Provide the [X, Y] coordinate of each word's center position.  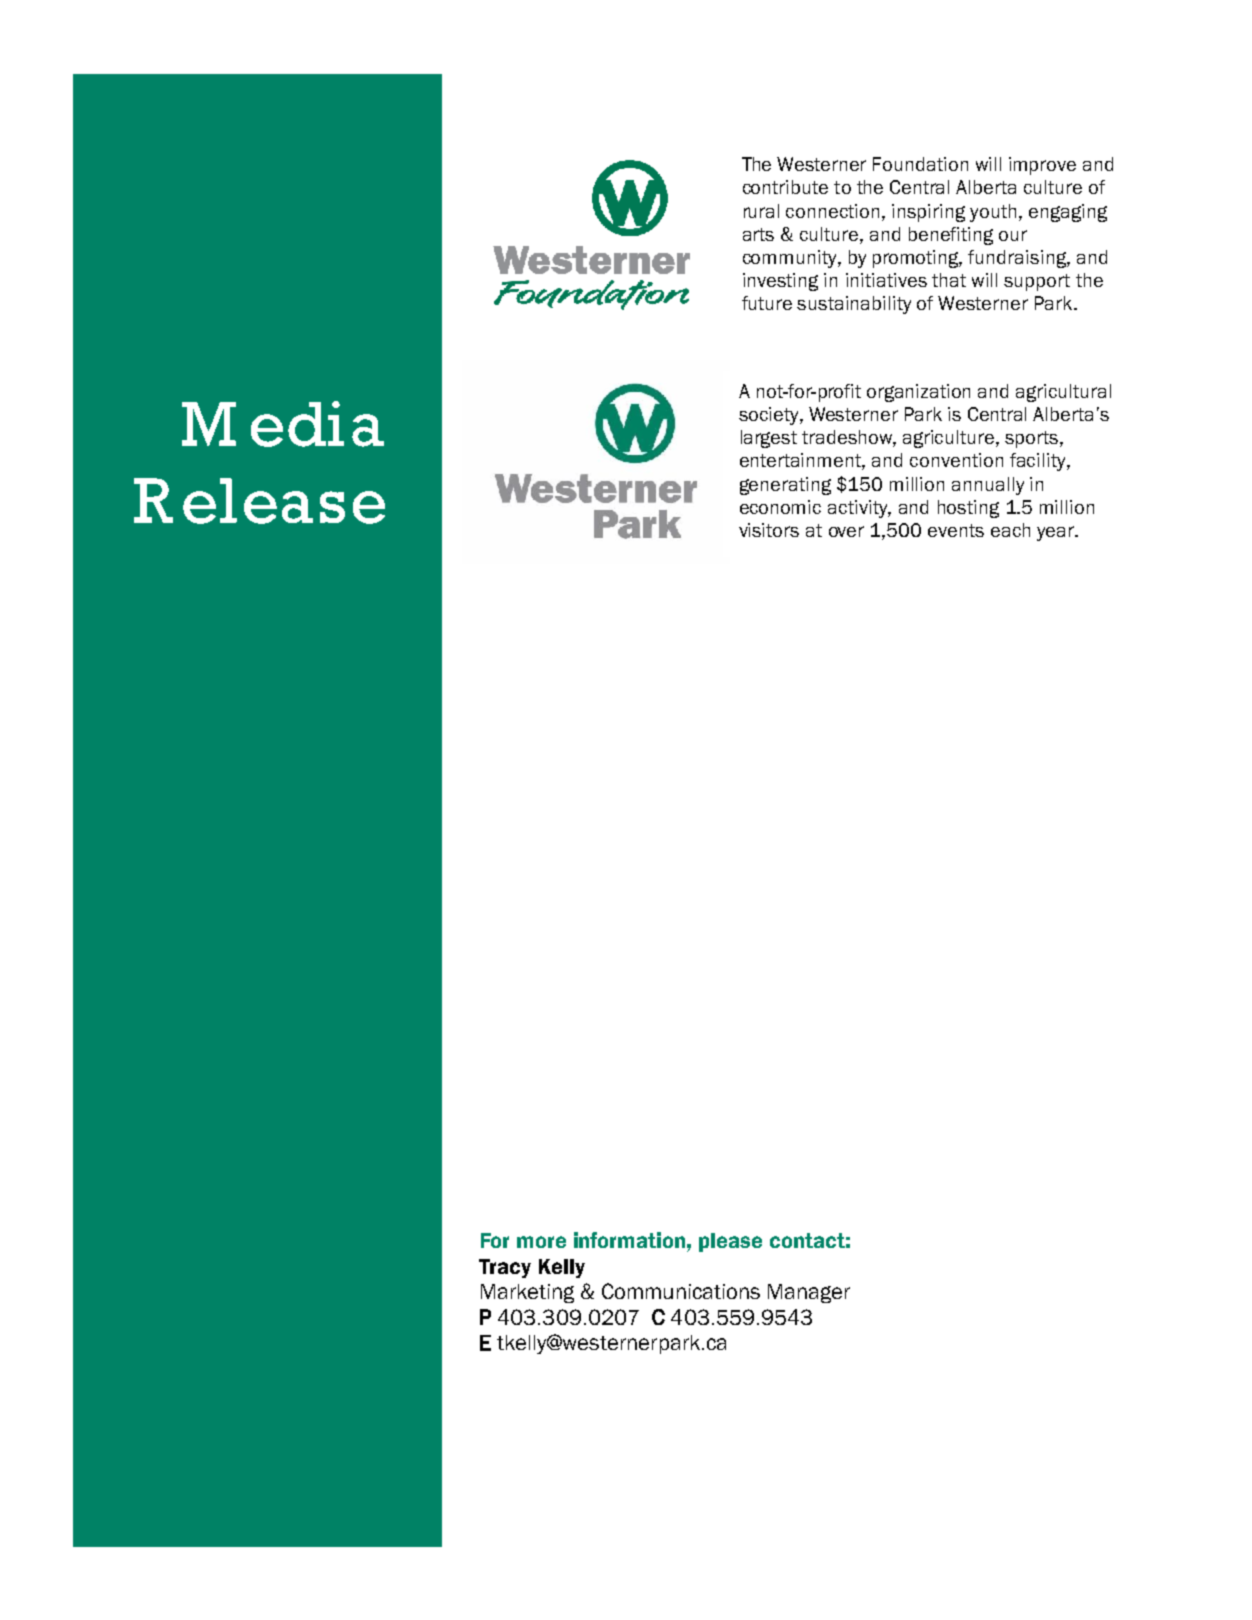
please [730, 1242]
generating [785, 486]
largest [769, 439]
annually [988, 486]
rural [761, 211]
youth [993, 213]
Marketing [527, 1293]
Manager [809, 1293]
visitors [769, 530]
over [846, 531]
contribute [785, 187]
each [1010, 530]
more [541, 1242]
